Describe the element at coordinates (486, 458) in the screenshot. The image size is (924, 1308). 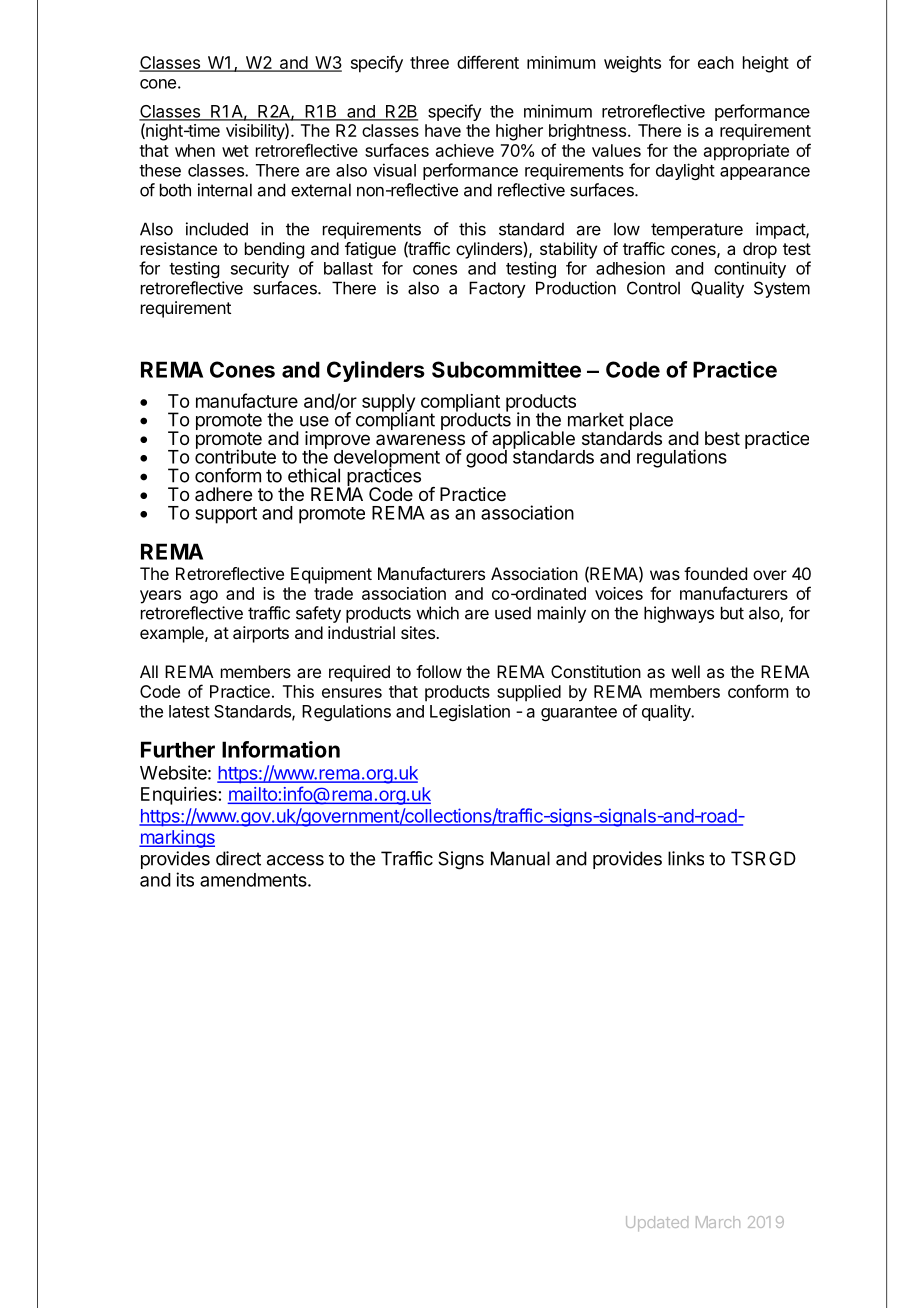
I see `good` at that location.
